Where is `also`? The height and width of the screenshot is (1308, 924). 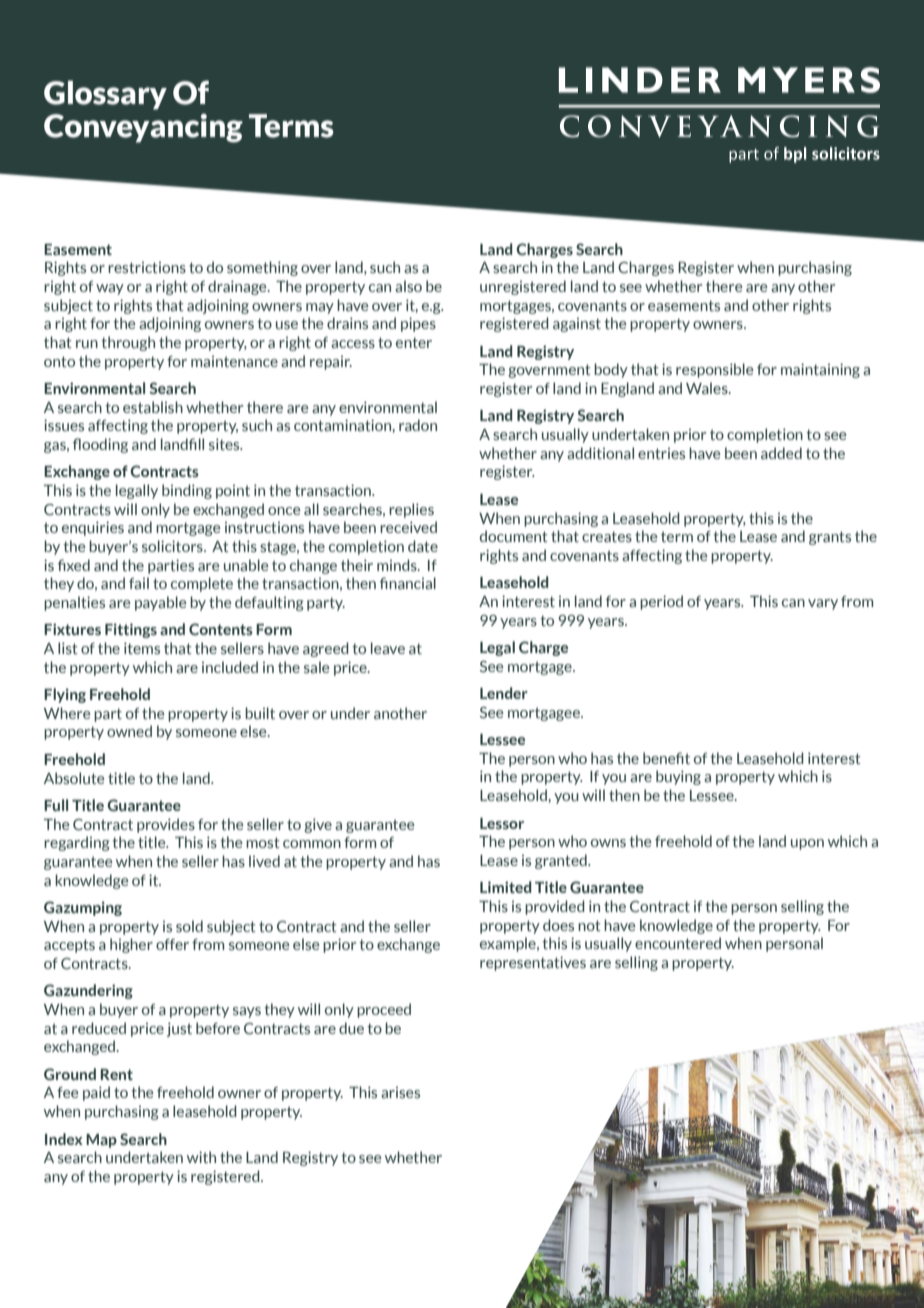
also is located at coordinates (408, 286).
